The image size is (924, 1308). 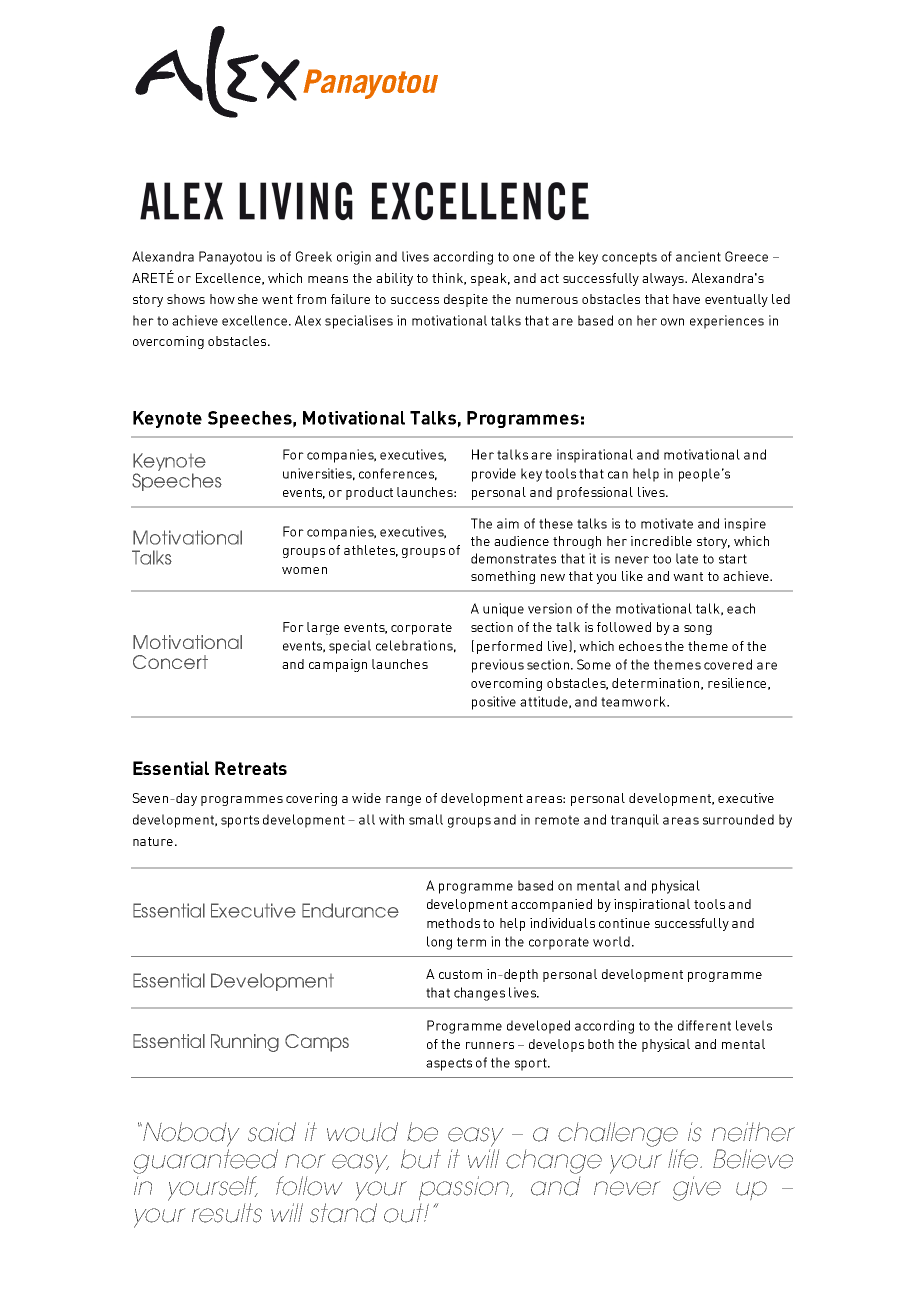 I want to click on despite, so click(x=466, y=300).
